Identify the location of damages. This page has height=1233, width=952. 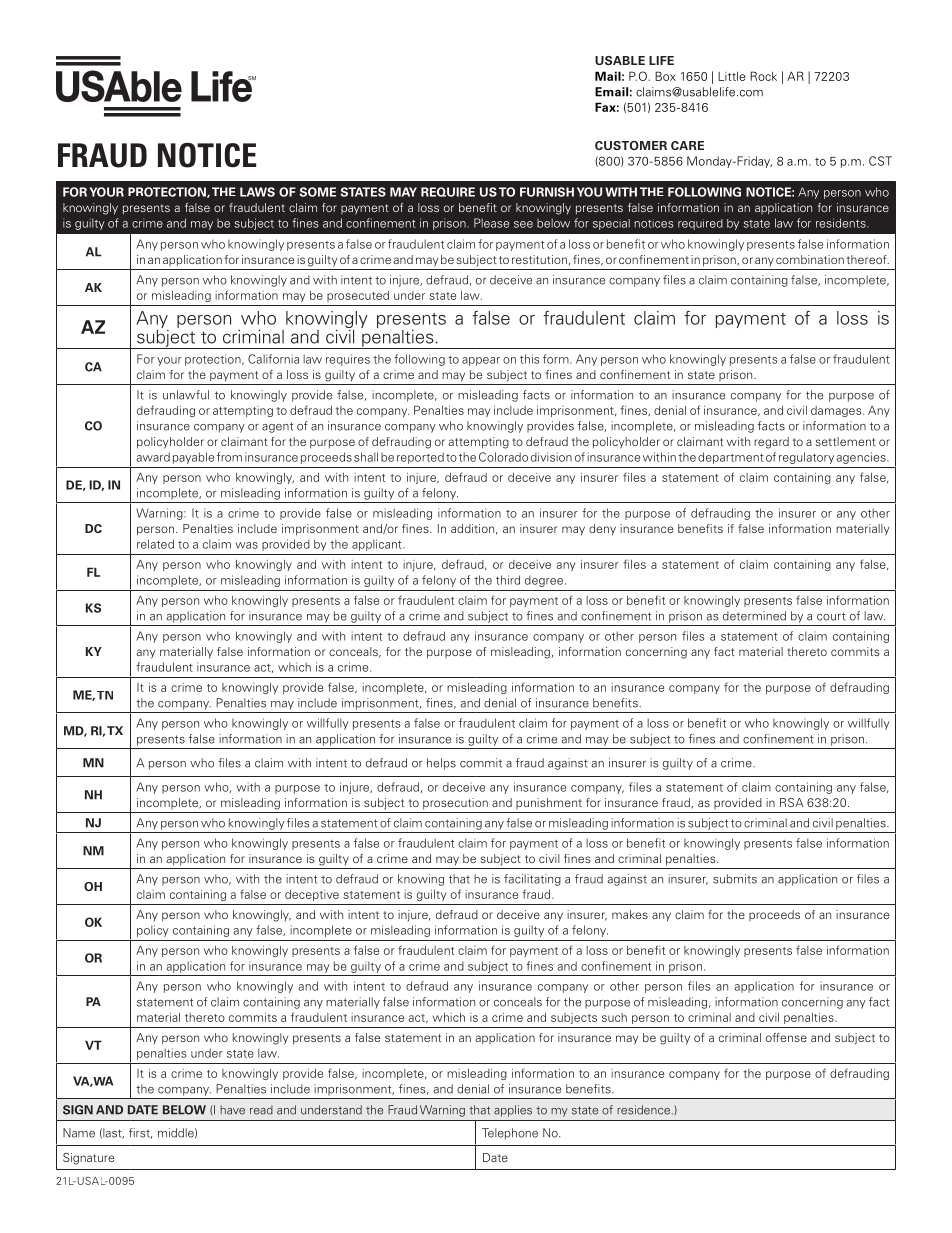
(837, 411).
